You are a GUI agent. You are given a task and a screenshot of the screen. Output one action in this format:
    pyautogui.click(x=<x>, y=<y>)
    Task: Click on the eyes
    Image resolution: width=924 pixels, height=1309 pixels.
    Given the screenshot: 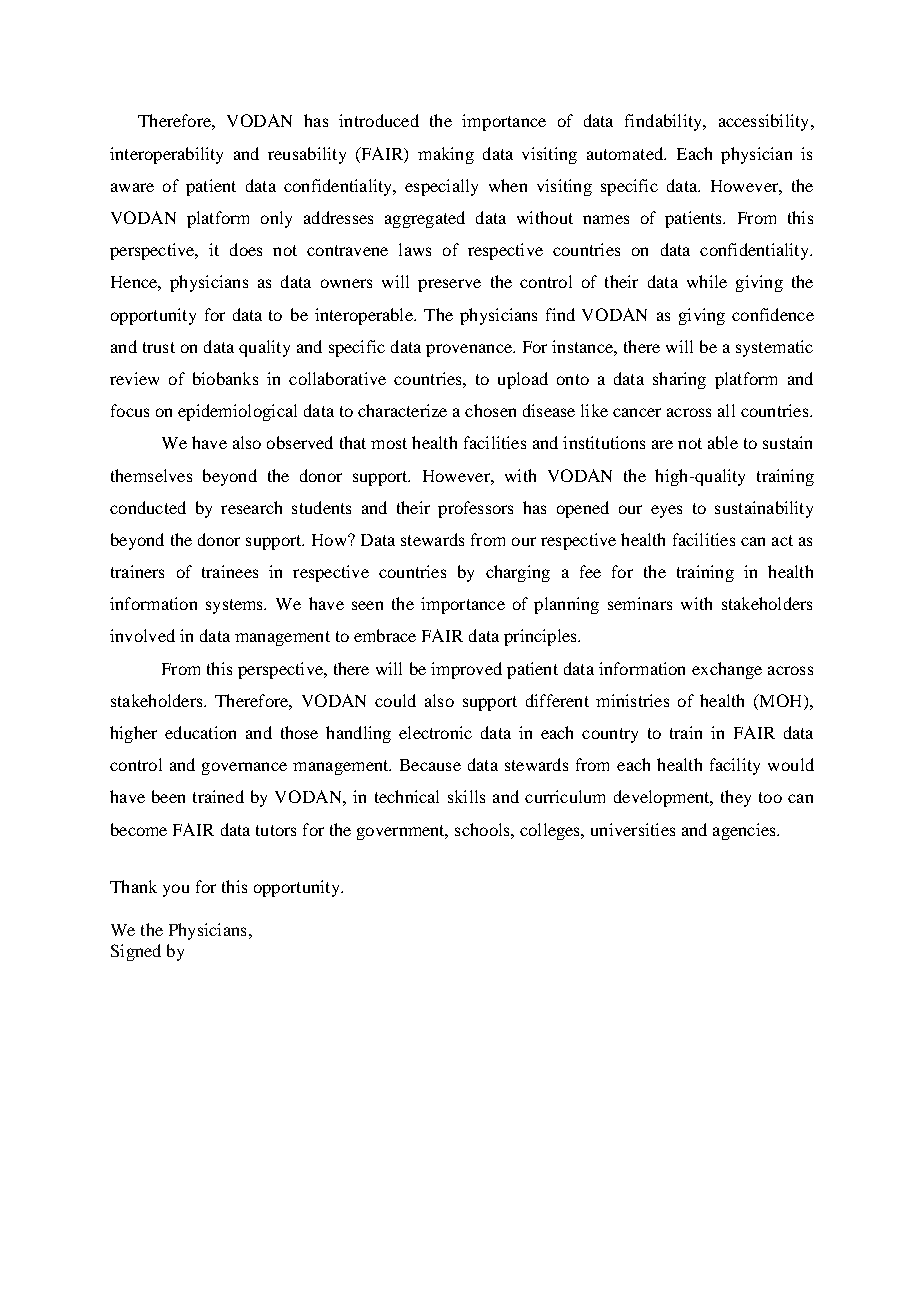 What is the action you would take?
    pyautogui.click(x=666, y=511)
